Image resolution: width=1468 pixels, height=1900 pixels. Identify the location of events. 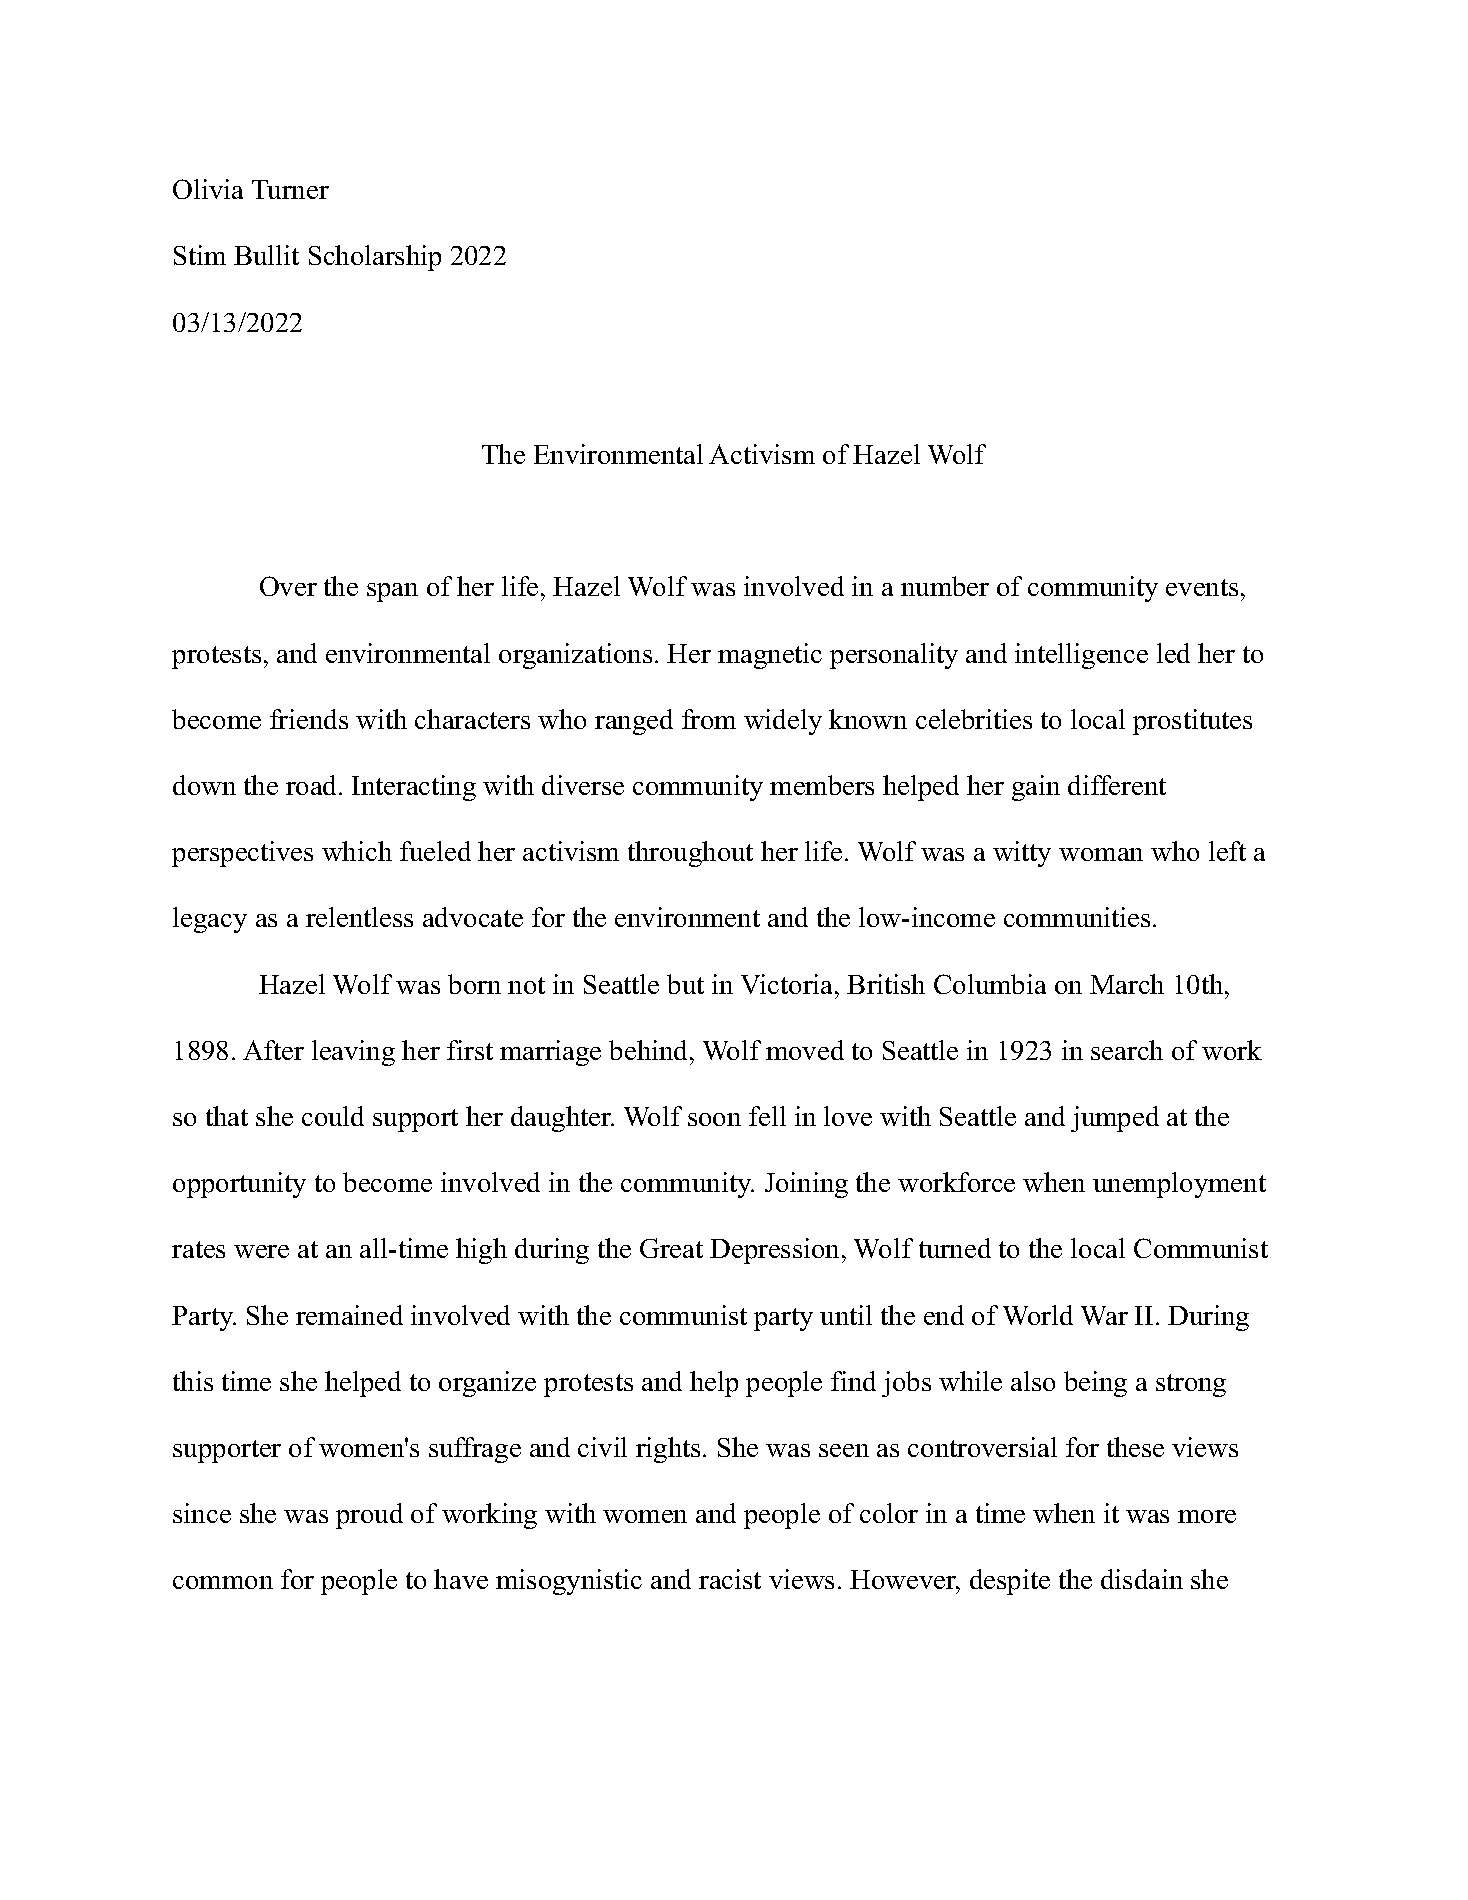
(1202, 587).
